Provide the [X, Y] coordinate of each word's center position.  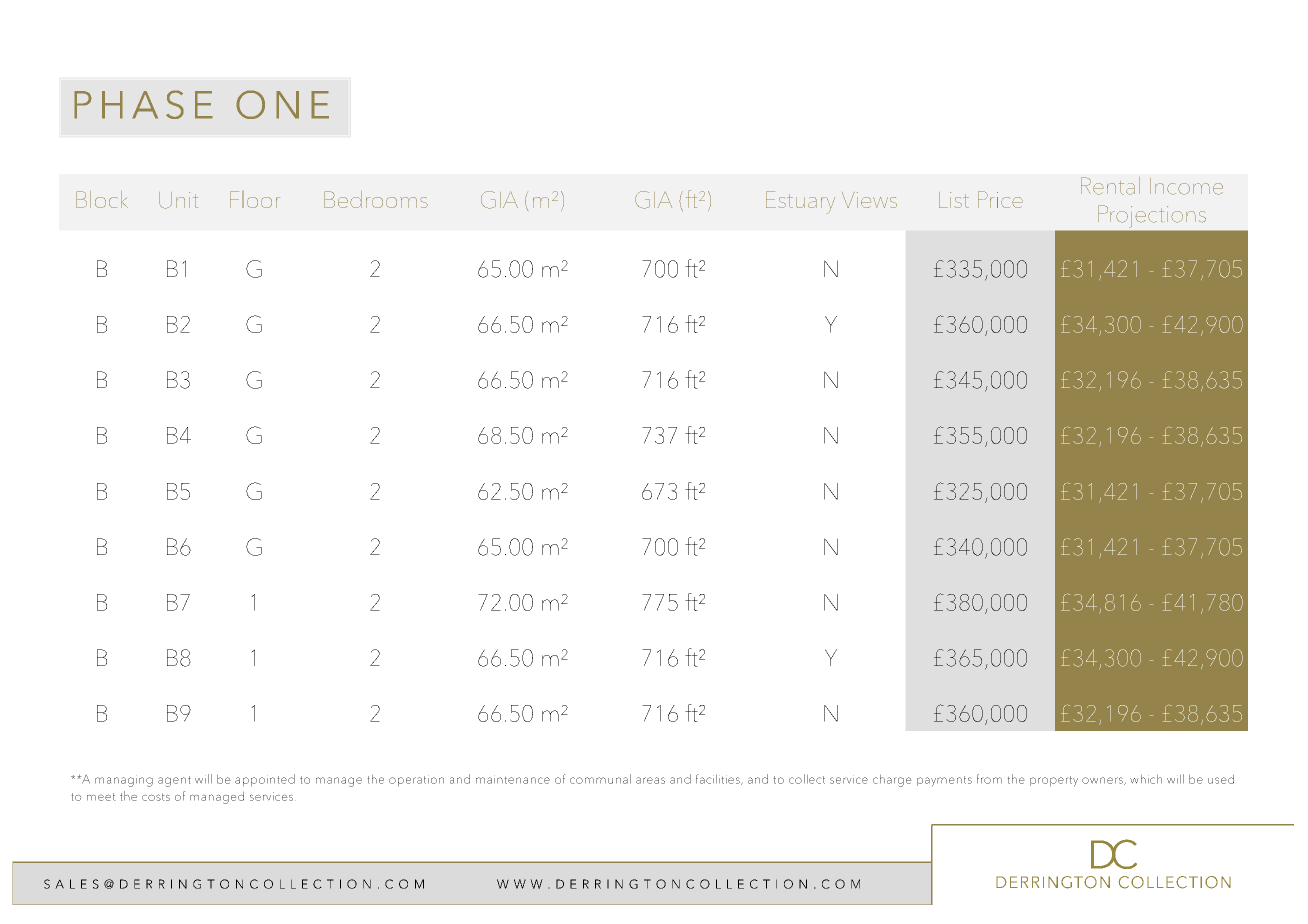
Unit [178, 200]
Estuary [800, 202]
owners [1103, 781]
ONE [282, 104]
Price [1000, 199]
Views [869, 200]
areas [650, 780]
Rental [1110, 186]
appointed [265, 780]
